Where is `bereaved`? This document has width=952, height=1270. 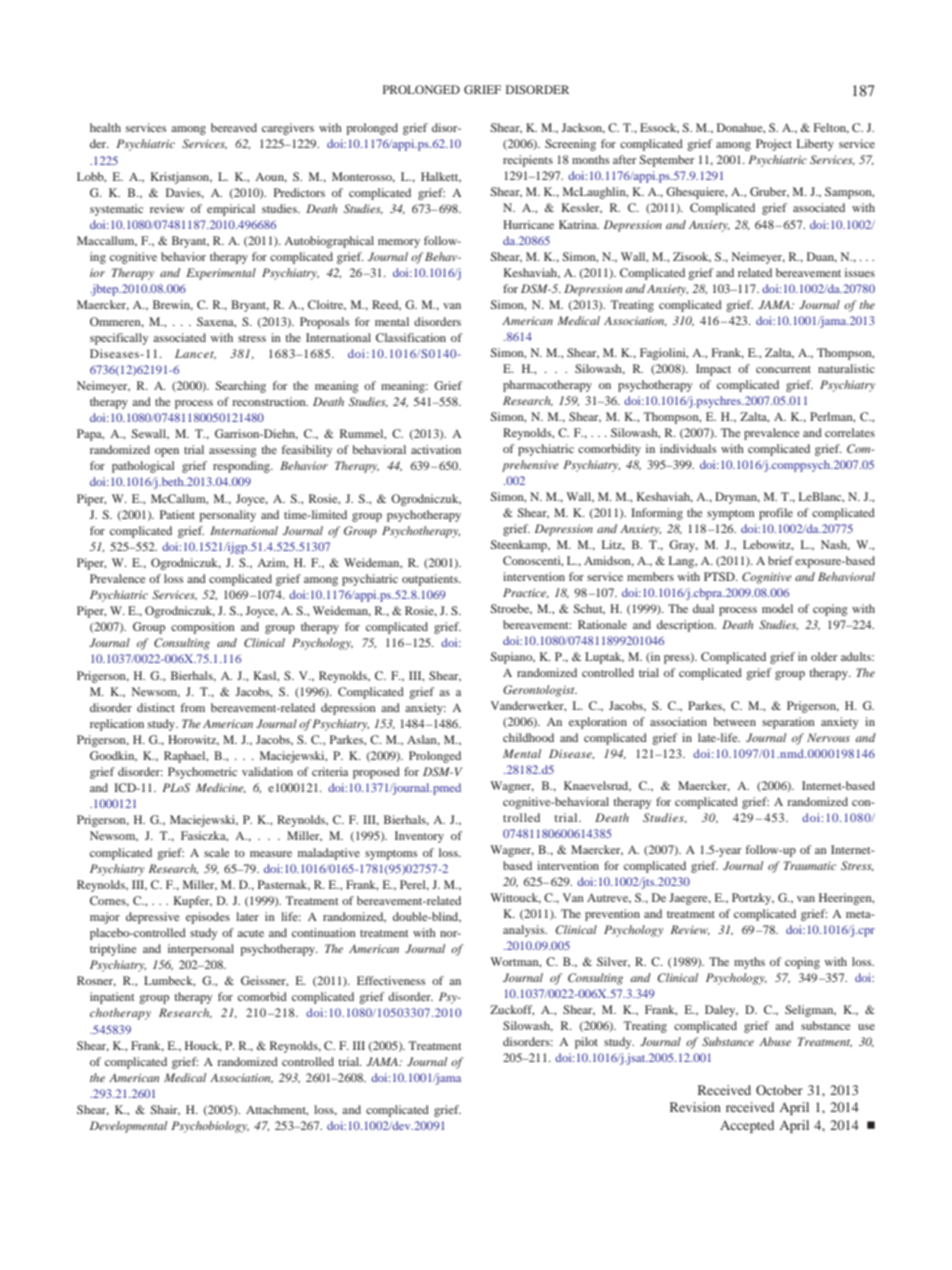 bereaved is located at coordinates (234, 127).
